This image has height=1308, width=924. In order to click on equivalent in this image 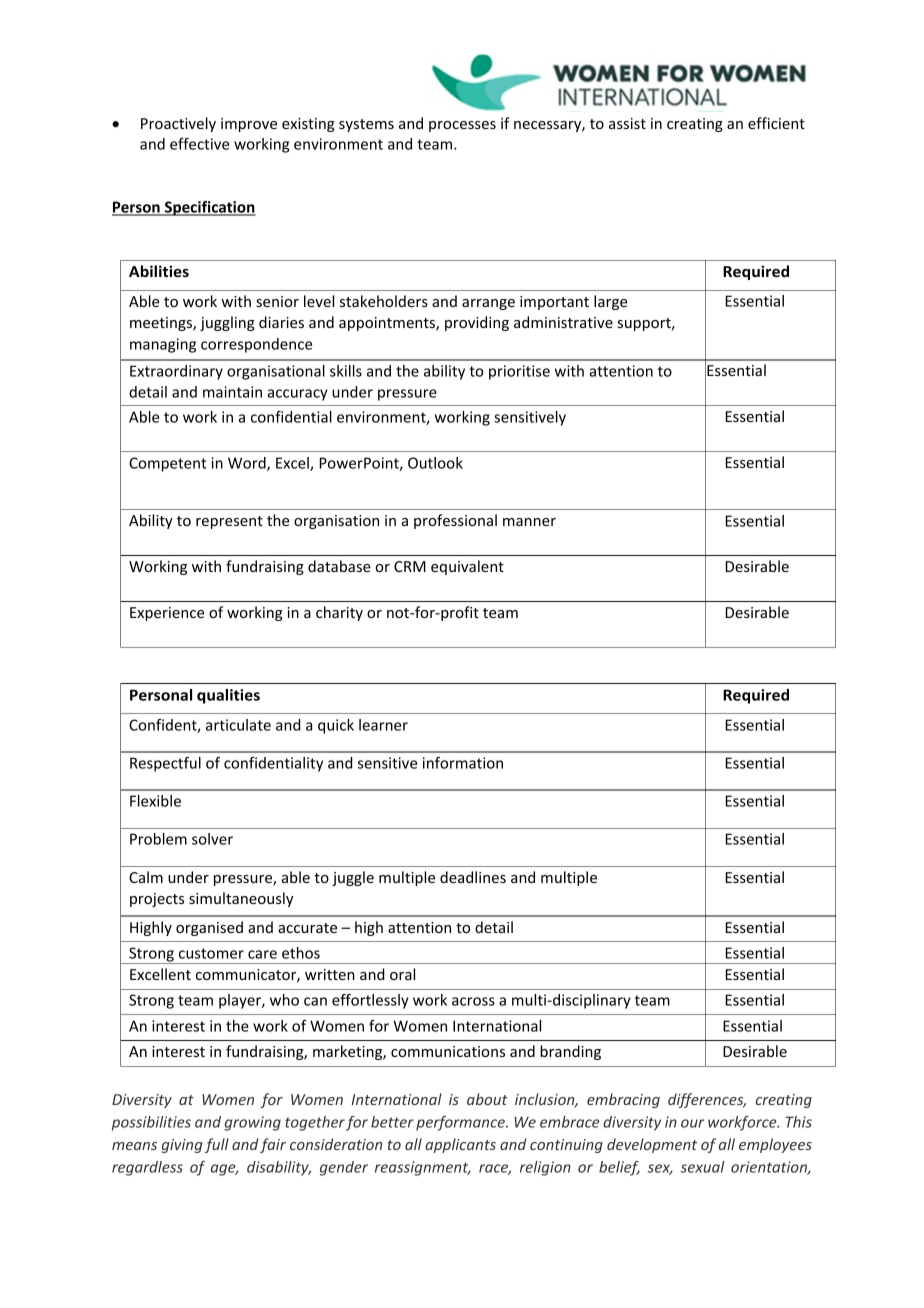, I will do `click(467, 567)`.
